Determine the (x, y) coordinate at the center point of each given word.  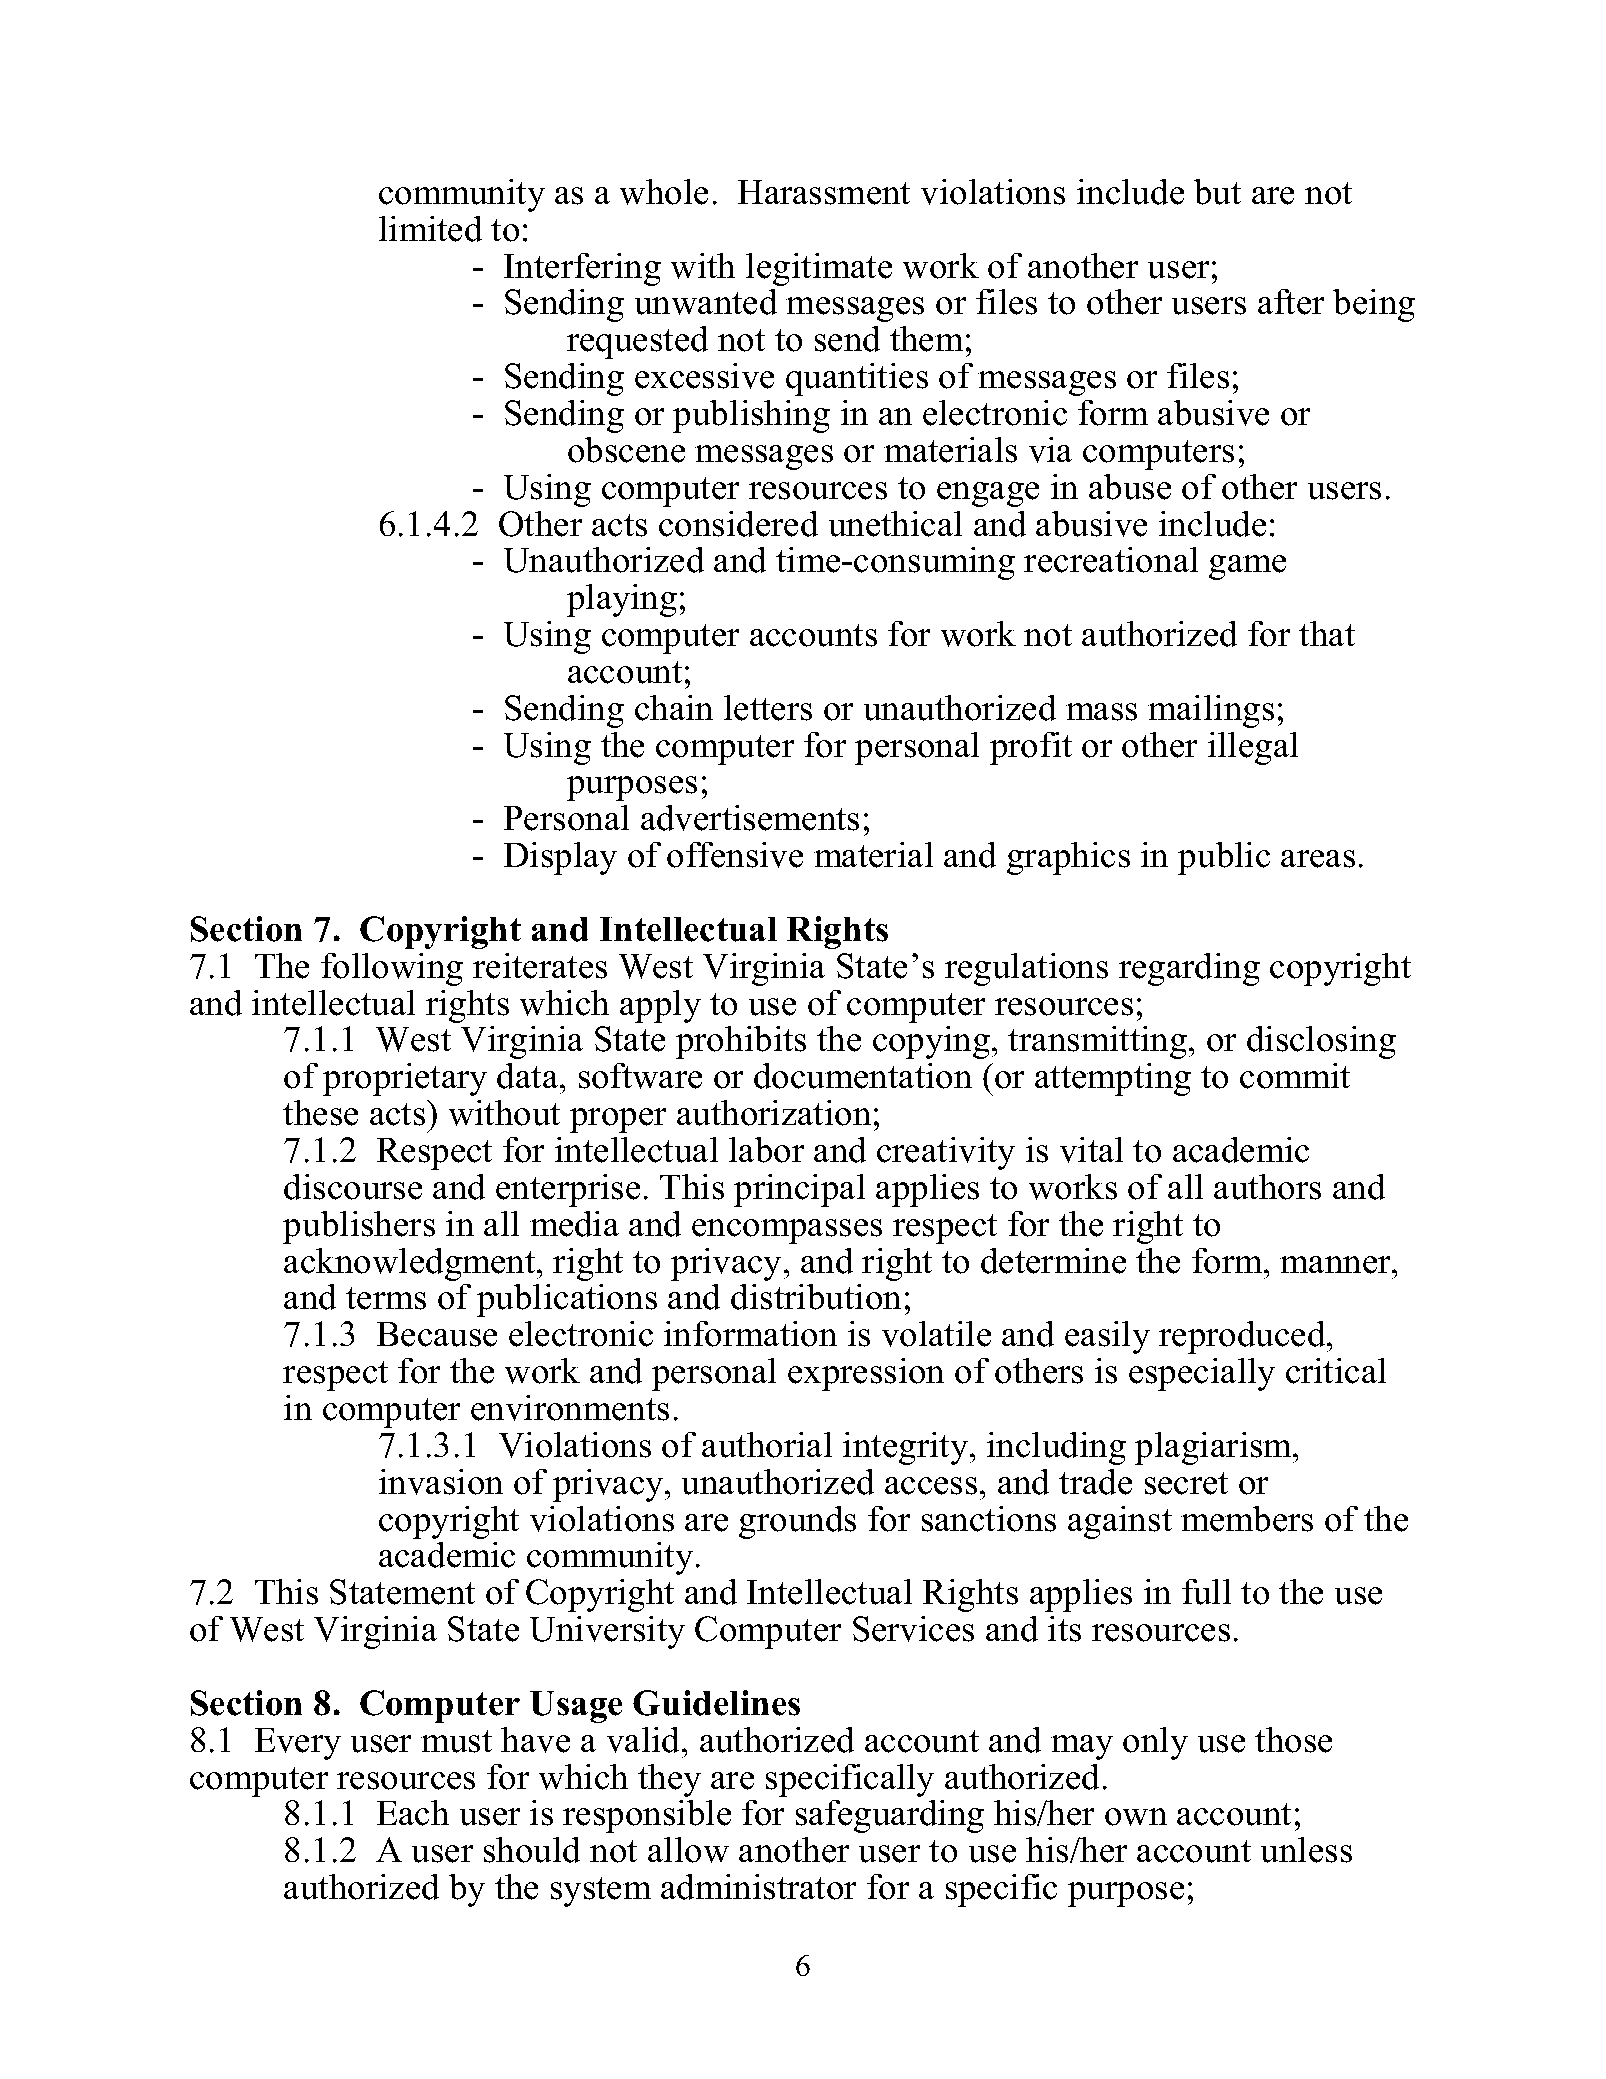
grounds (797, 1522)
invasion (441, 1482)
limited (430, 229)
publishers (359, 1227)
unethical (895, 524)
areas (1318, 859)
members (1247, 1519)
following (392, 969)
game (1247, 567)
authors (1267, 1187)
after (1291, 302)
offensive (735, 855)
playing (622, 600)
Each (413, 1813)
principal (799, 1190)
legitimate (819, 269)
